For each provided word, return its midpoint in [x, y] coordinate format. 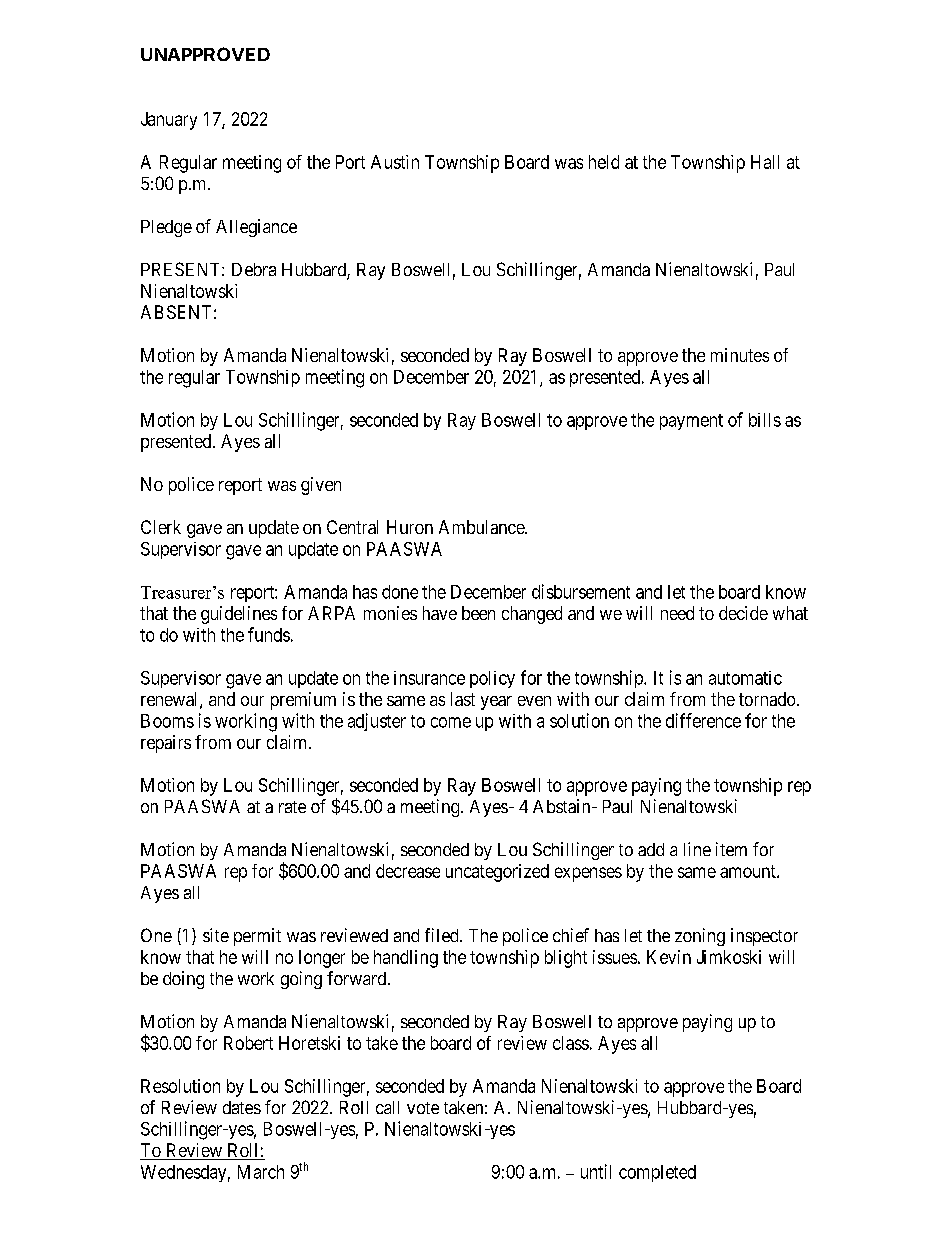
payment [691, 422]
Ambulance [482, 527]
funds [269, 634]
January [169, 121]
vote [423, 1108]
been [478, 613]
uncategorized [497, 873]
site [216, 935]
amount [749, 871]
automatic [745, 678]
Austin [395, 162]
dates [242, 1107]
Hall [765, 162]
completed [657, 1173]
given [321, 486]
